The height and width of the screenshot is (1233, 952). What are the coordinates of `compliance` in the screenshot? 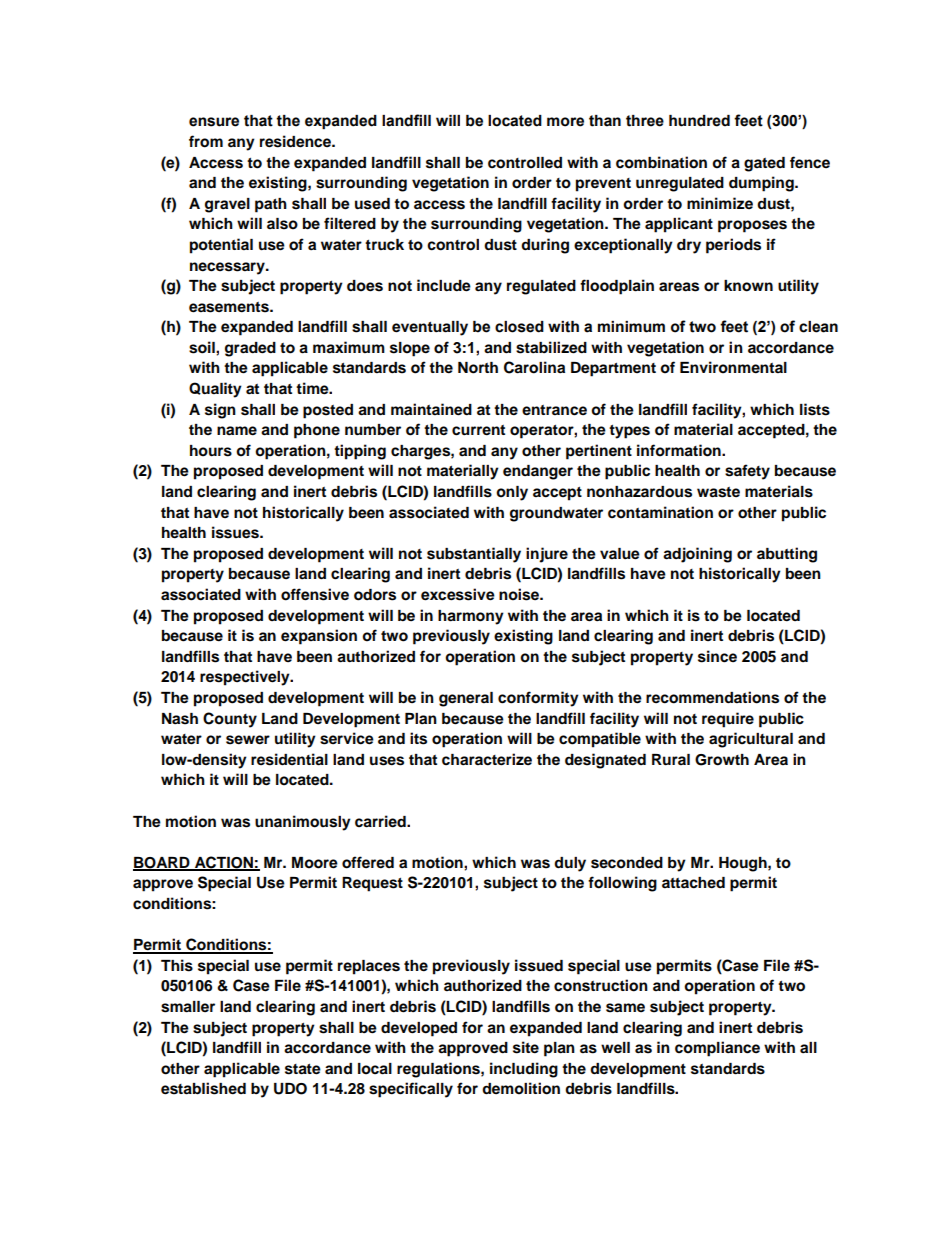 It's located at (717, 1049).
